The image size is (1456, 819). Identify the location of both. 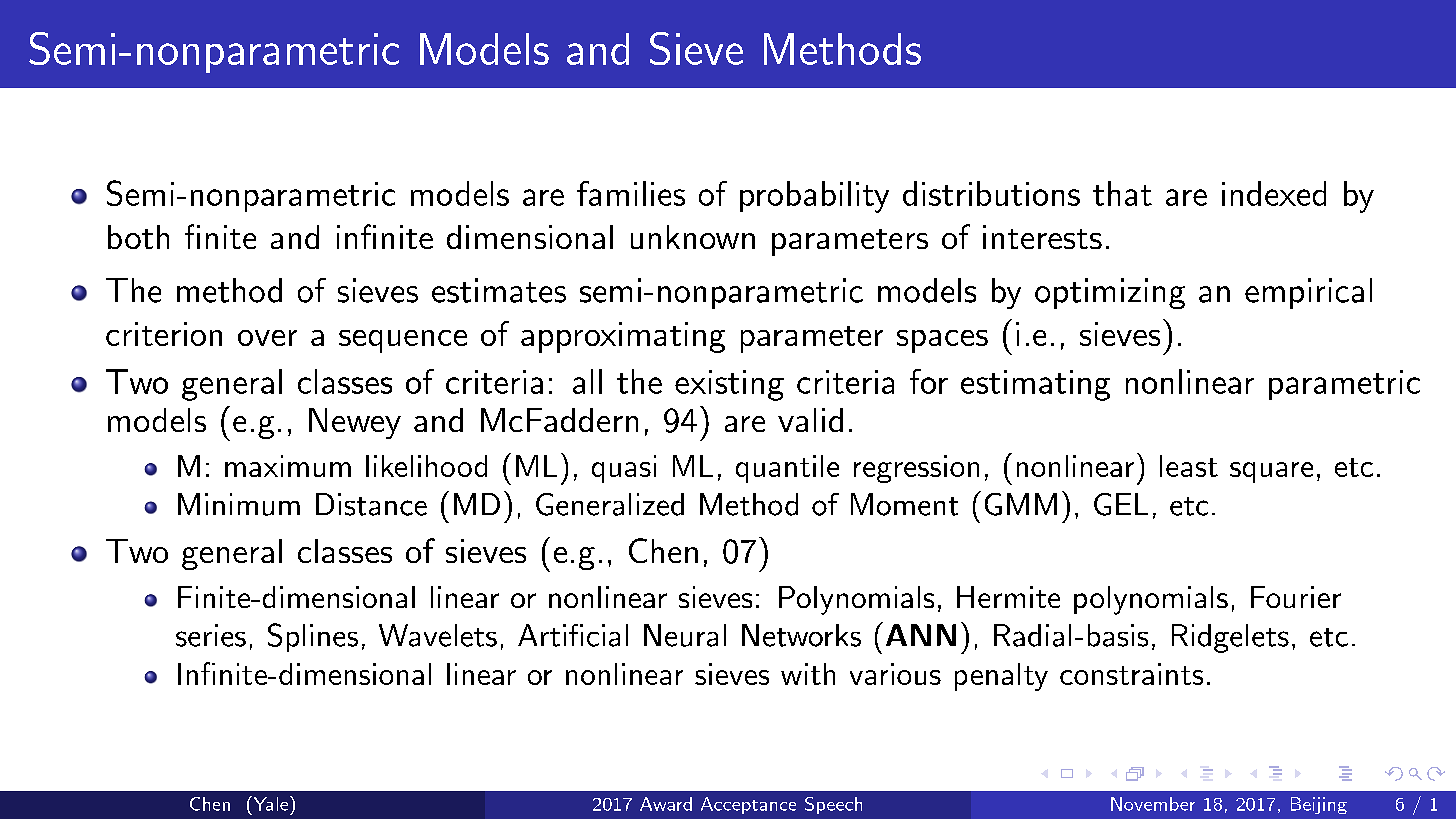
(138, 237).
